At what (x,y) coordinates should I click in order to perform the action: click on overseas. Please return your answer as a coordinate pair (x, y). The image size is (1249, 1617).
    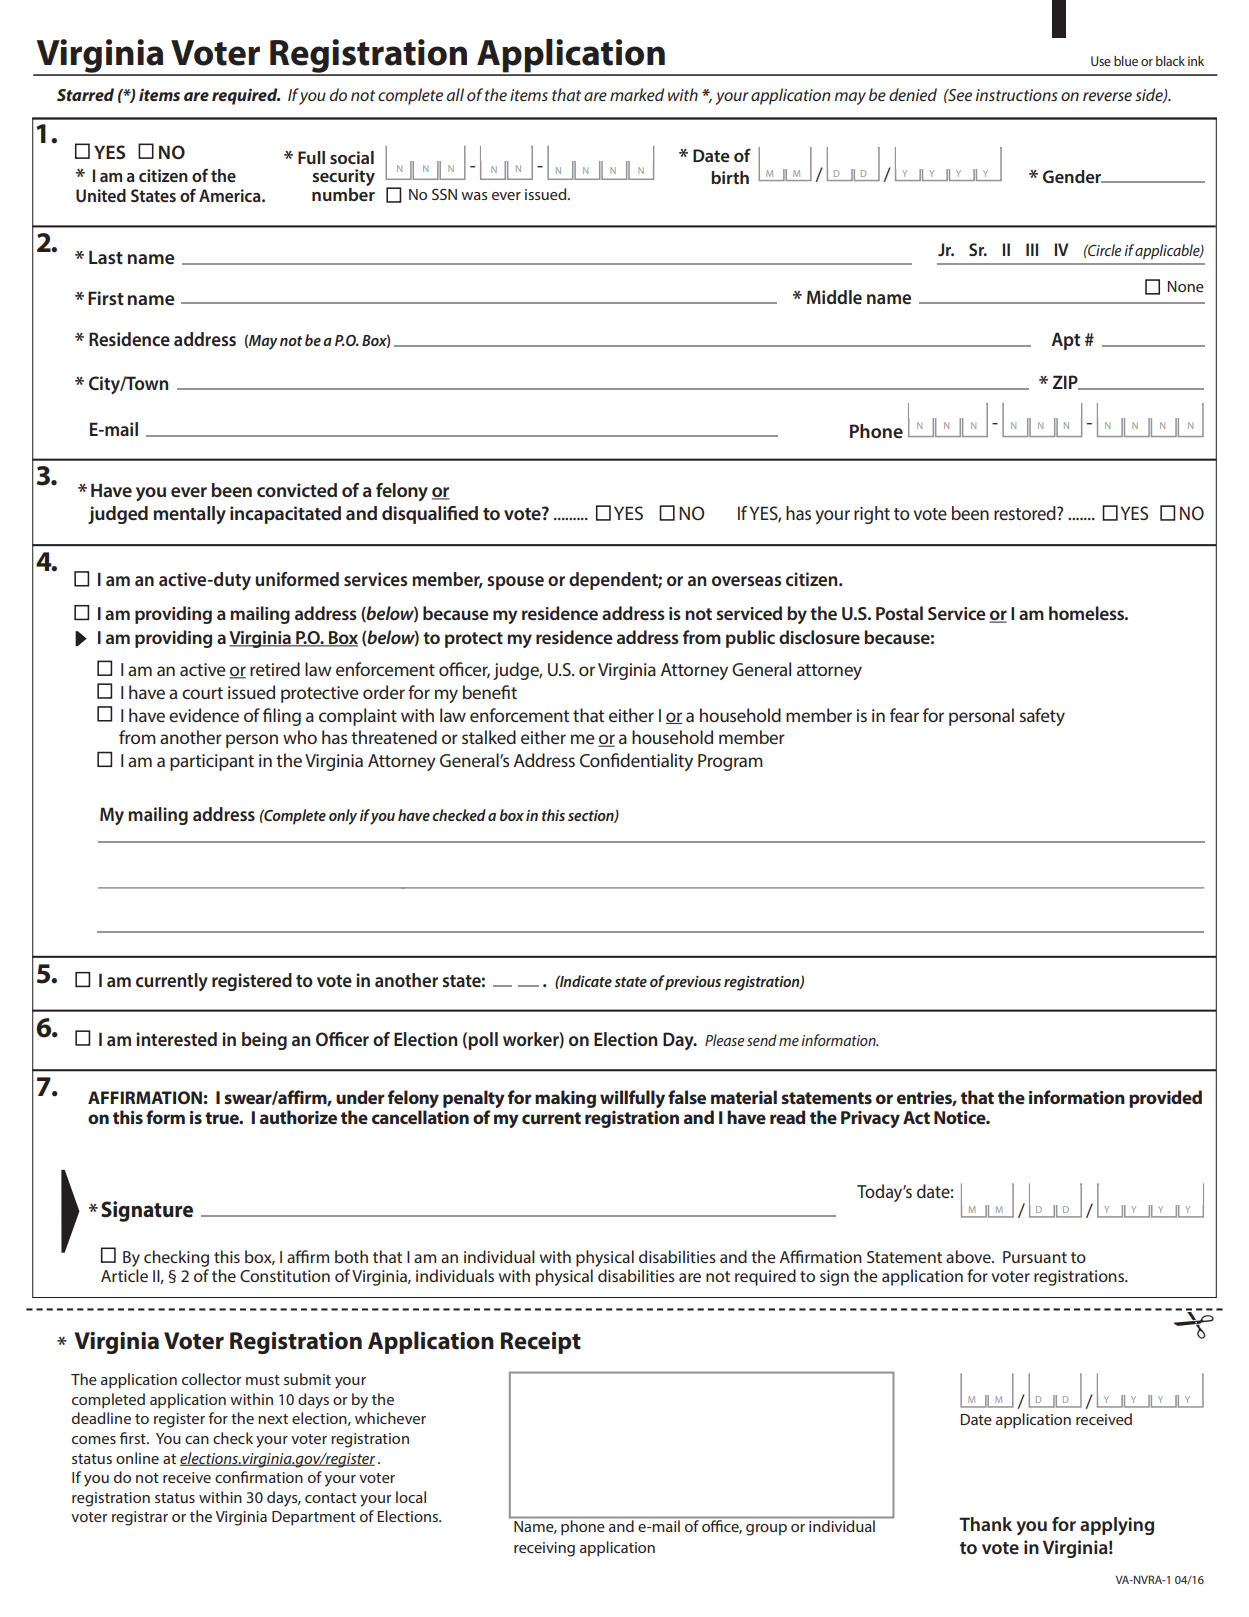
    Looking at the image, I should click on (746, 581).
